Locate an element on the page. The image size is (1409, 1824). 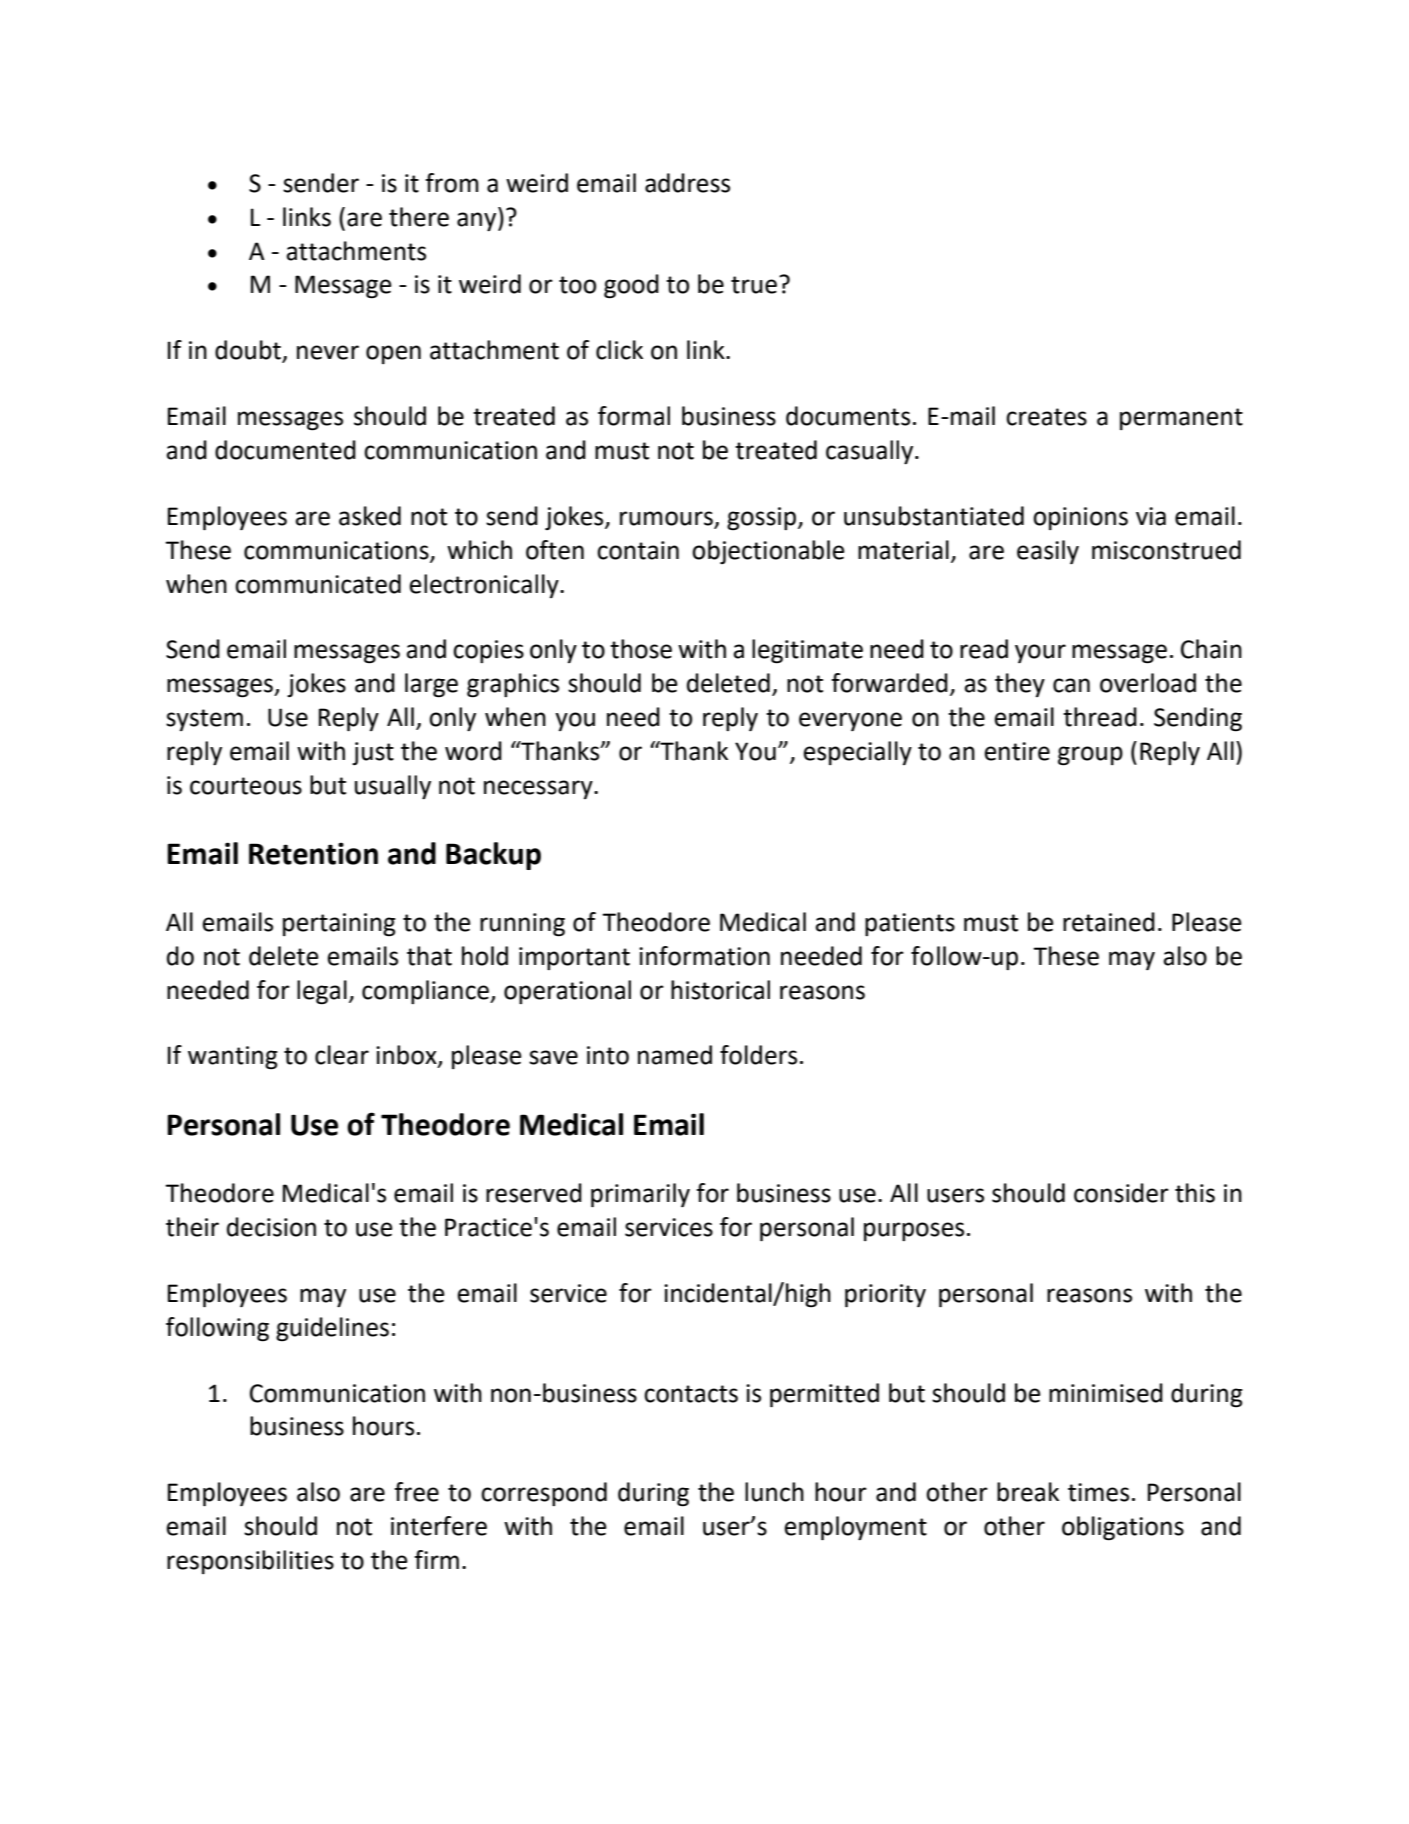
creates is located at coordinates (1046, 417).
